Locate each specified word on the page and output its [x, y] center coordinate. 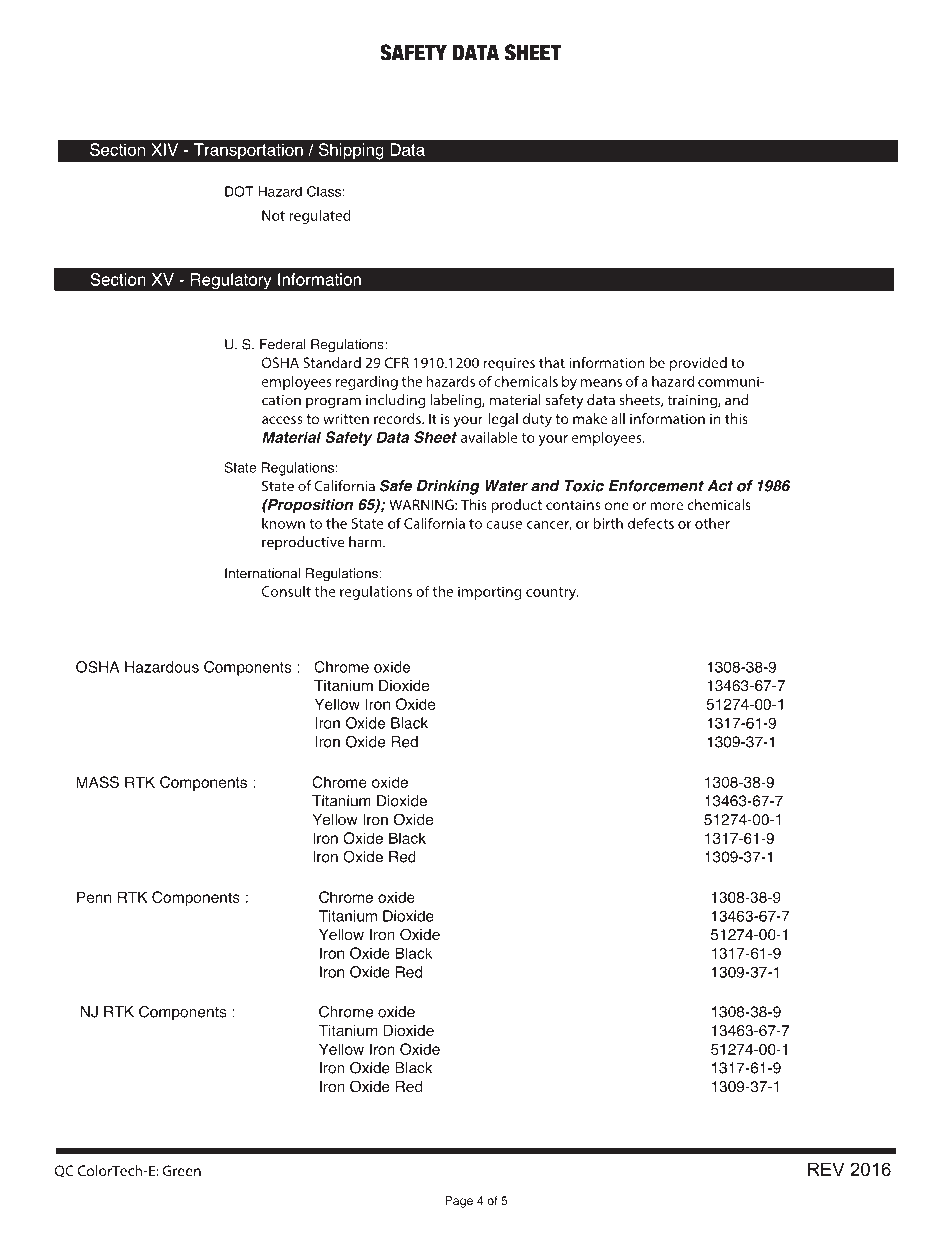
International [262, 573]
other [712, 523]
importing [490, 593]
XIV [164, 149]
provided [698, 364]
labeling [456, 401]
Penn [94, 897]
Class [324, 191]
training [693, 402]
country [552, 593]
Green [182, 1170]
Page [459, 1202]
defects [651, 523]
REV [826, 1169]
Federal [283, 344]
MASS [98, 782]
